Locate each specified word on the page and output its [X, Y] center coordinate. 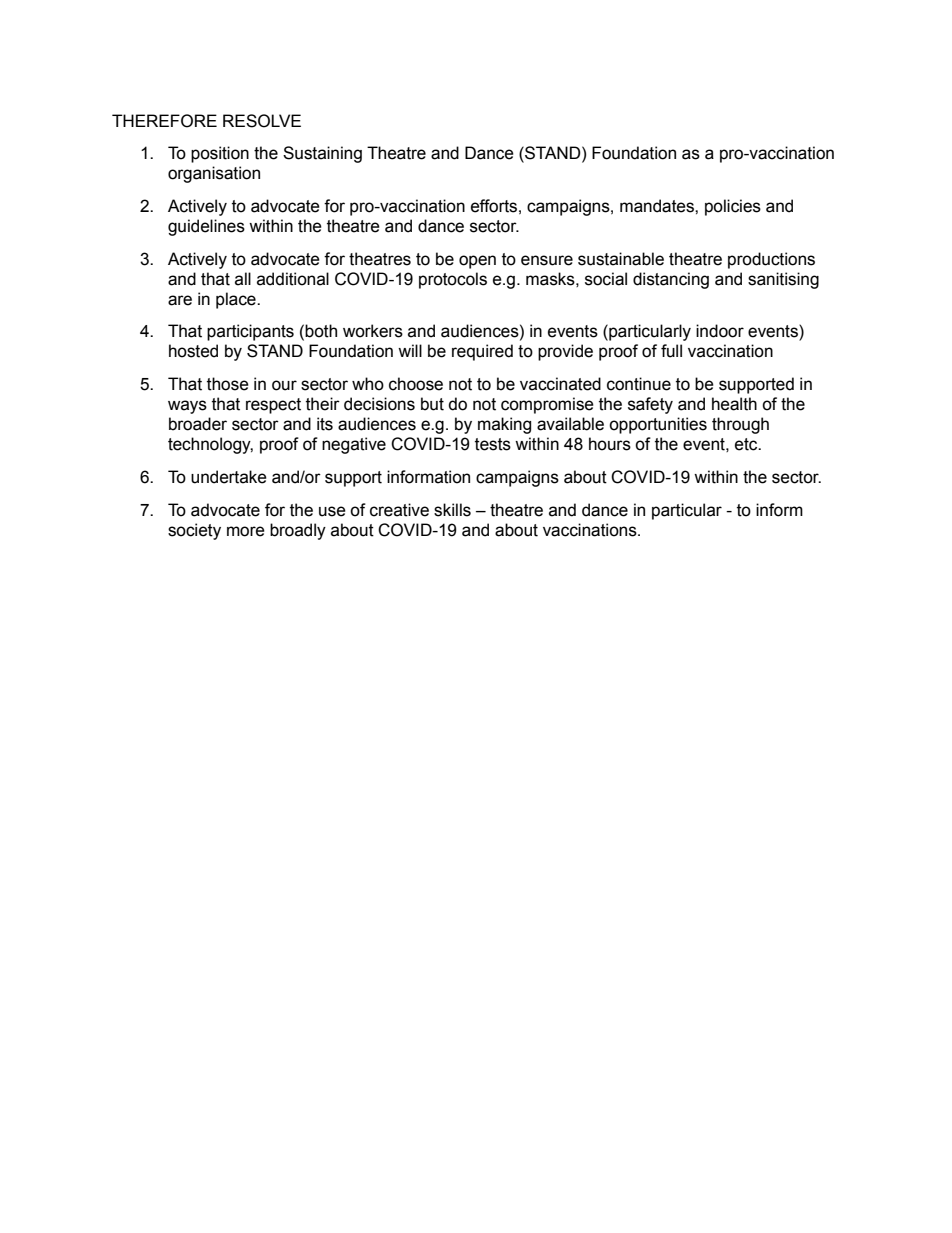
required [482, 352]
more [246, 531]
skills [452, 510]
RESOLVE [262, 121]
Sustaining [322, 154]
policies [733, 207]
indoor [720, 331]
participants [250, 332]
